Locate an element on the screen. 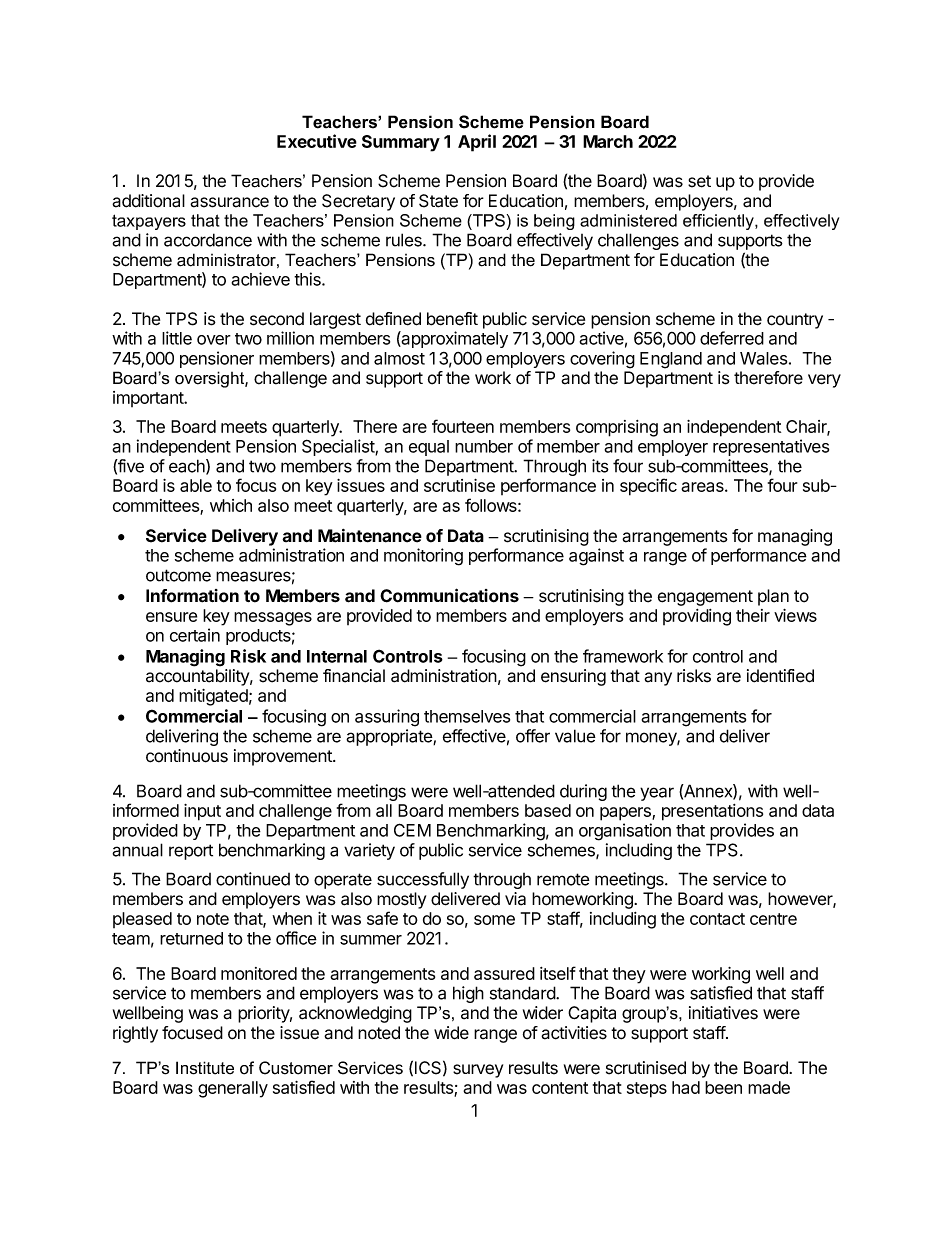 Image resolution: width=952 pixels, height=1233 pixels. providing is located at coordinates (697, 617).
